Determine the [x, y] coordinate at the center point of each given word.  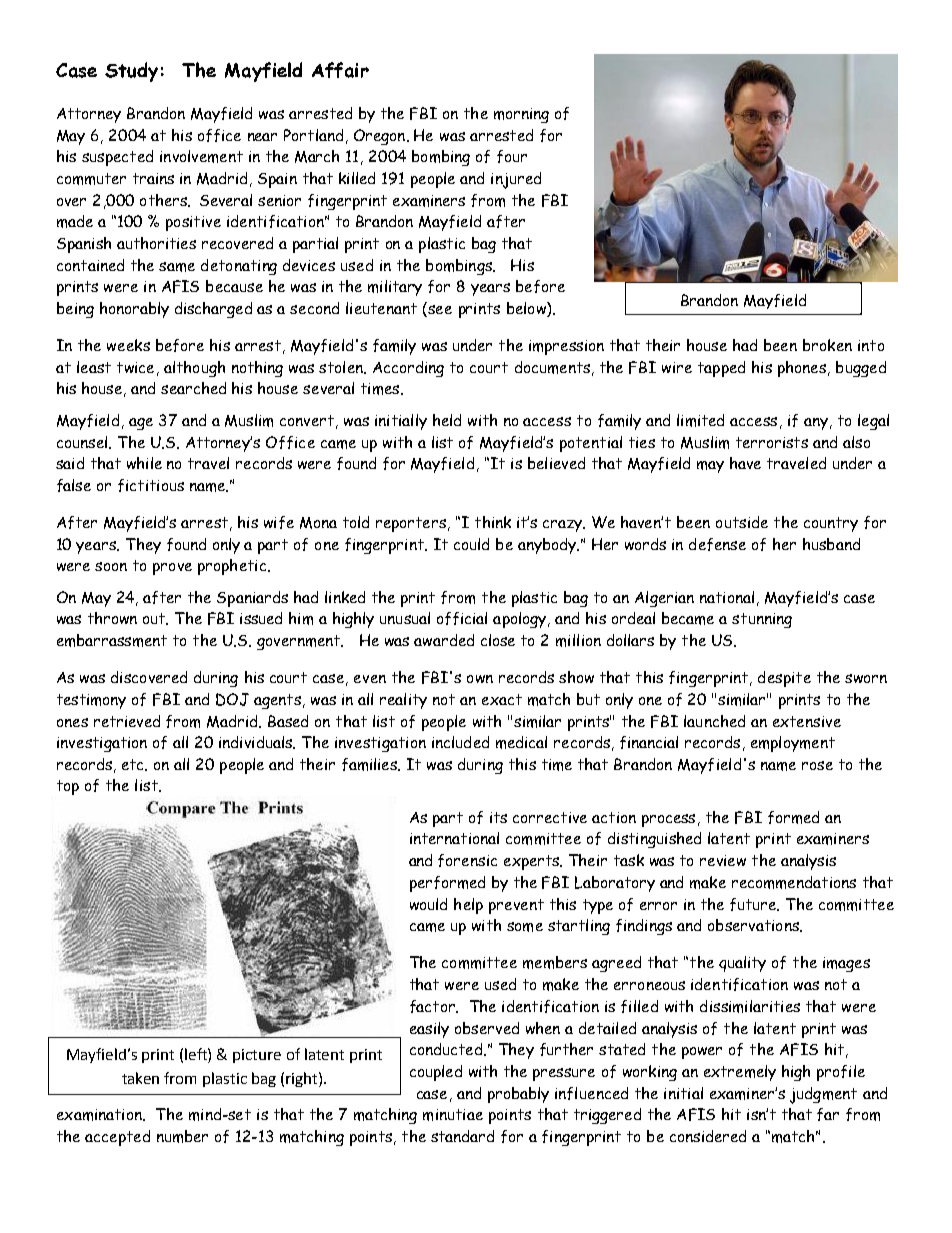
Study [131, 72]
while [144, 463]
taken [140, 1078]
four [512, 156]
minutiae [453, 1115]
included [460, 742]
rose [817, 765]
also [856, 442]
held [447, 420]
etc [134, 765]
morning [521, 115]
